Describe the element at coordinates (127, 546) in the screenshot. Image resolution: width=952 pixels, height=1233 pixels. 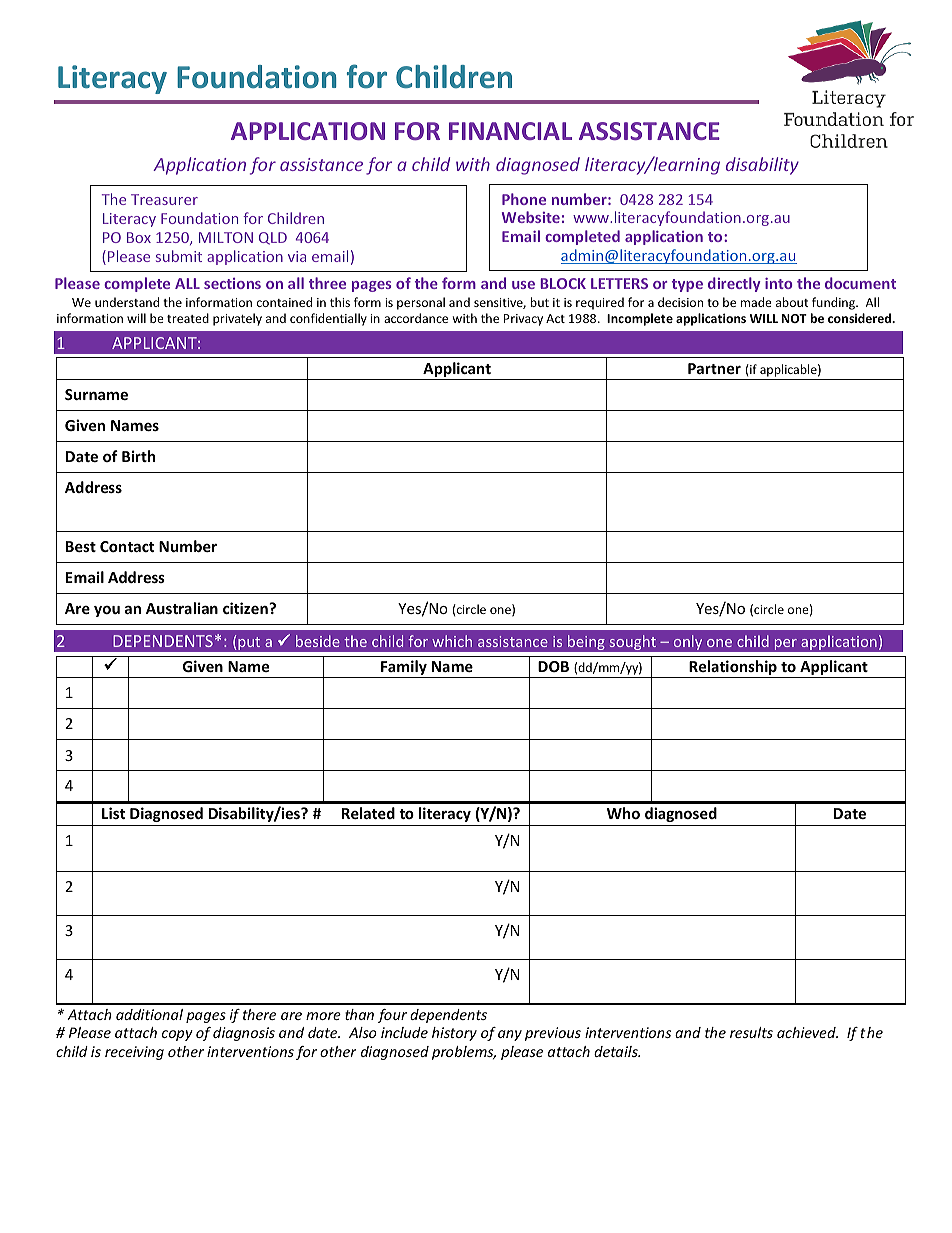
I see `Contact` at that location.
